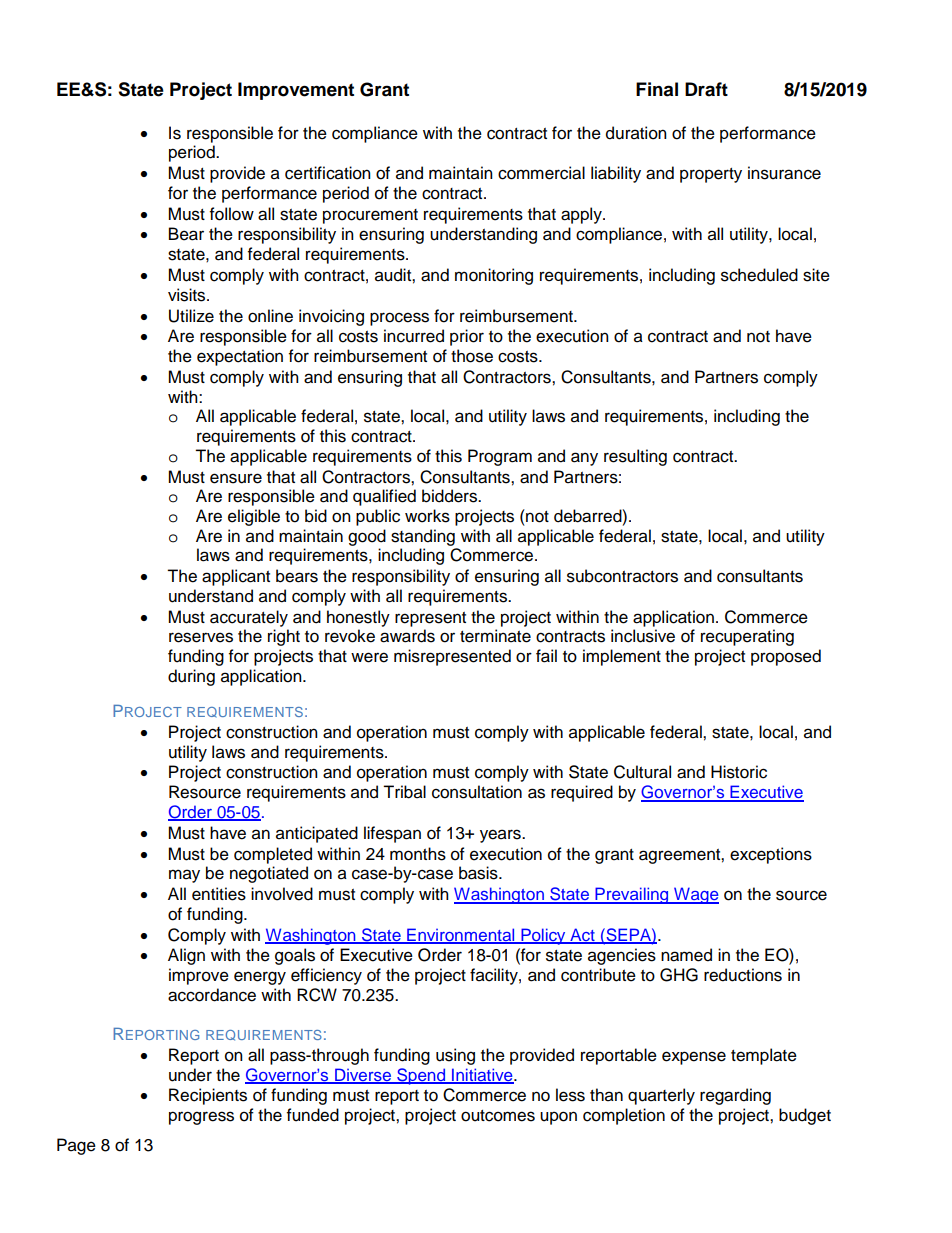 This document has width=952, height=1233. I want to click on recuperating, so click(747, 637).
